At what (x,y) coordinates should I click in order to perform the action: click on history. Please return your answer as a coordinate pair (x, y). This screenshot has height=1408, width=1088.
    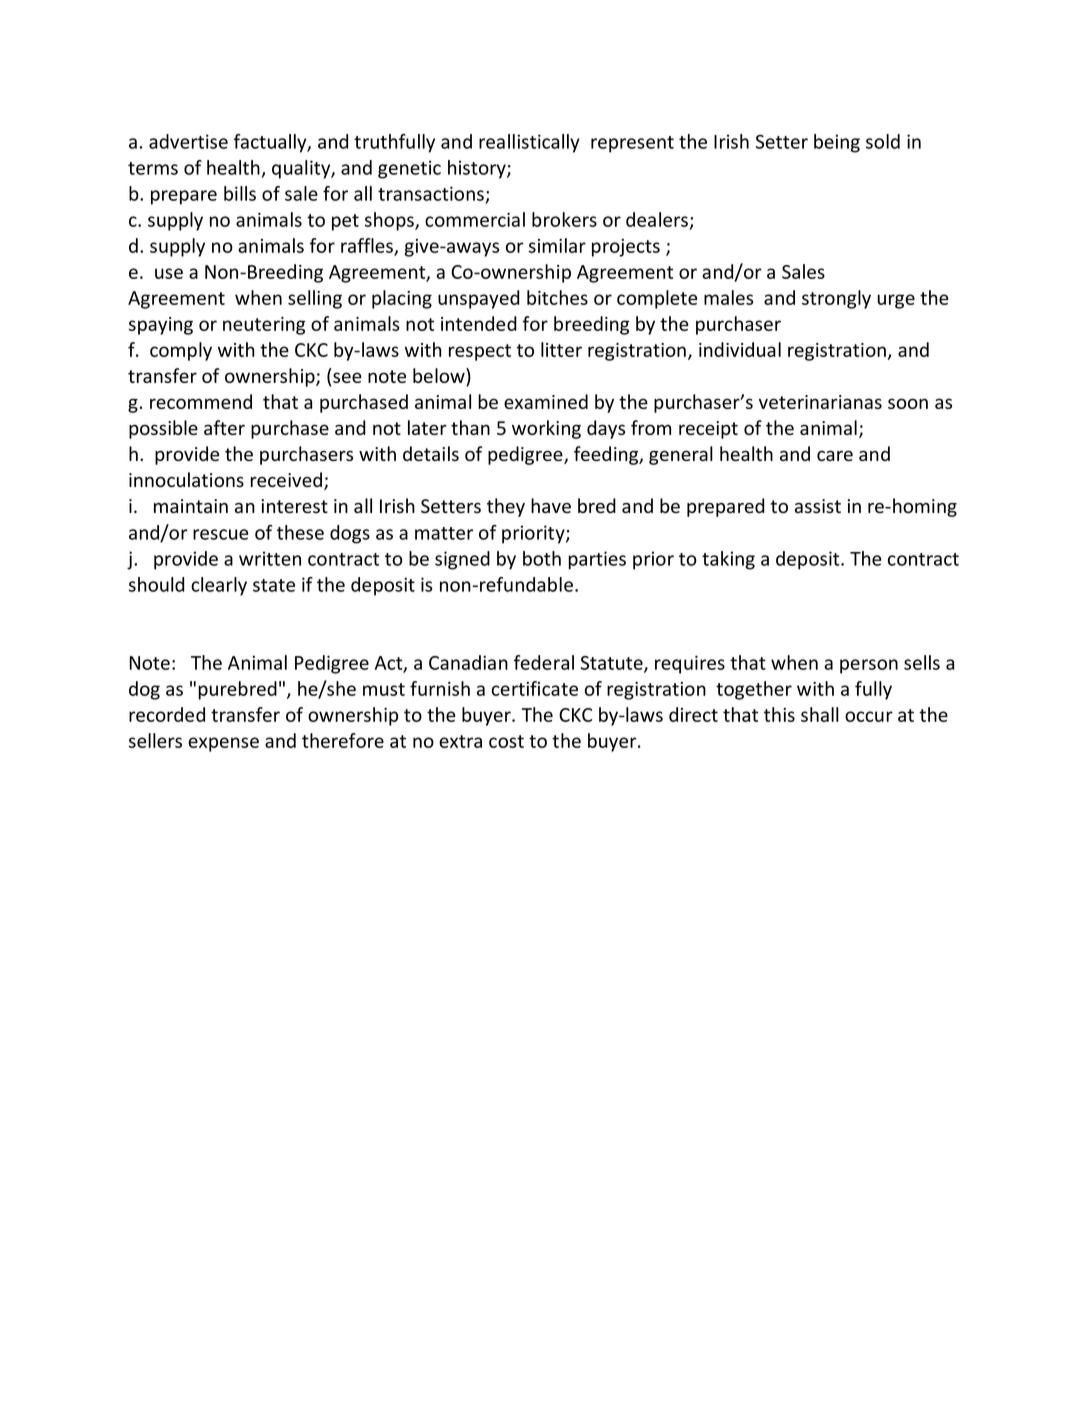
    Looking at the image, I should click on (478, 169).
